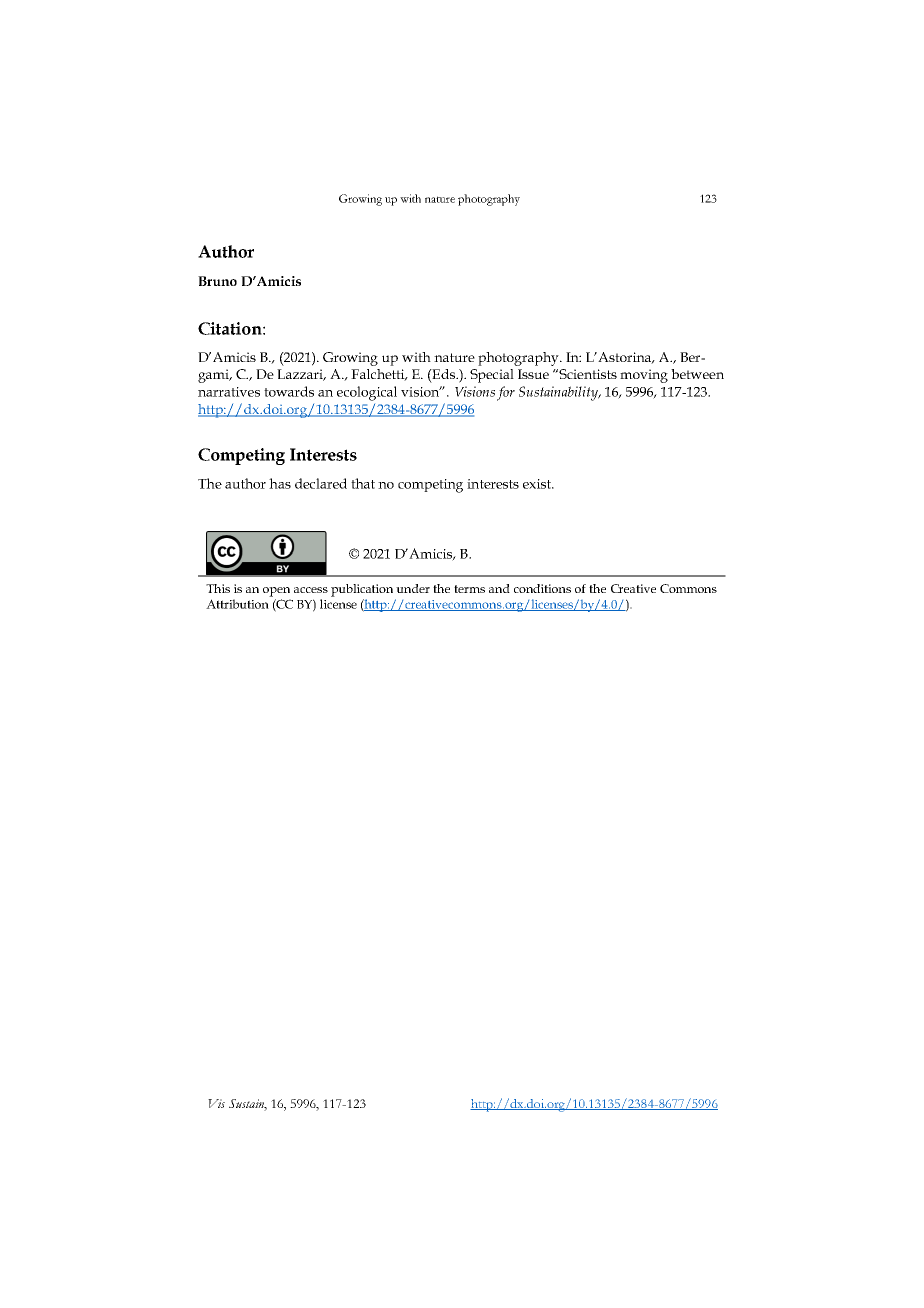 The width and height of the screenshot is (924, 1308). Describe the element at coordinates (506, 393) in the screenshot. I see `for` at that location.
